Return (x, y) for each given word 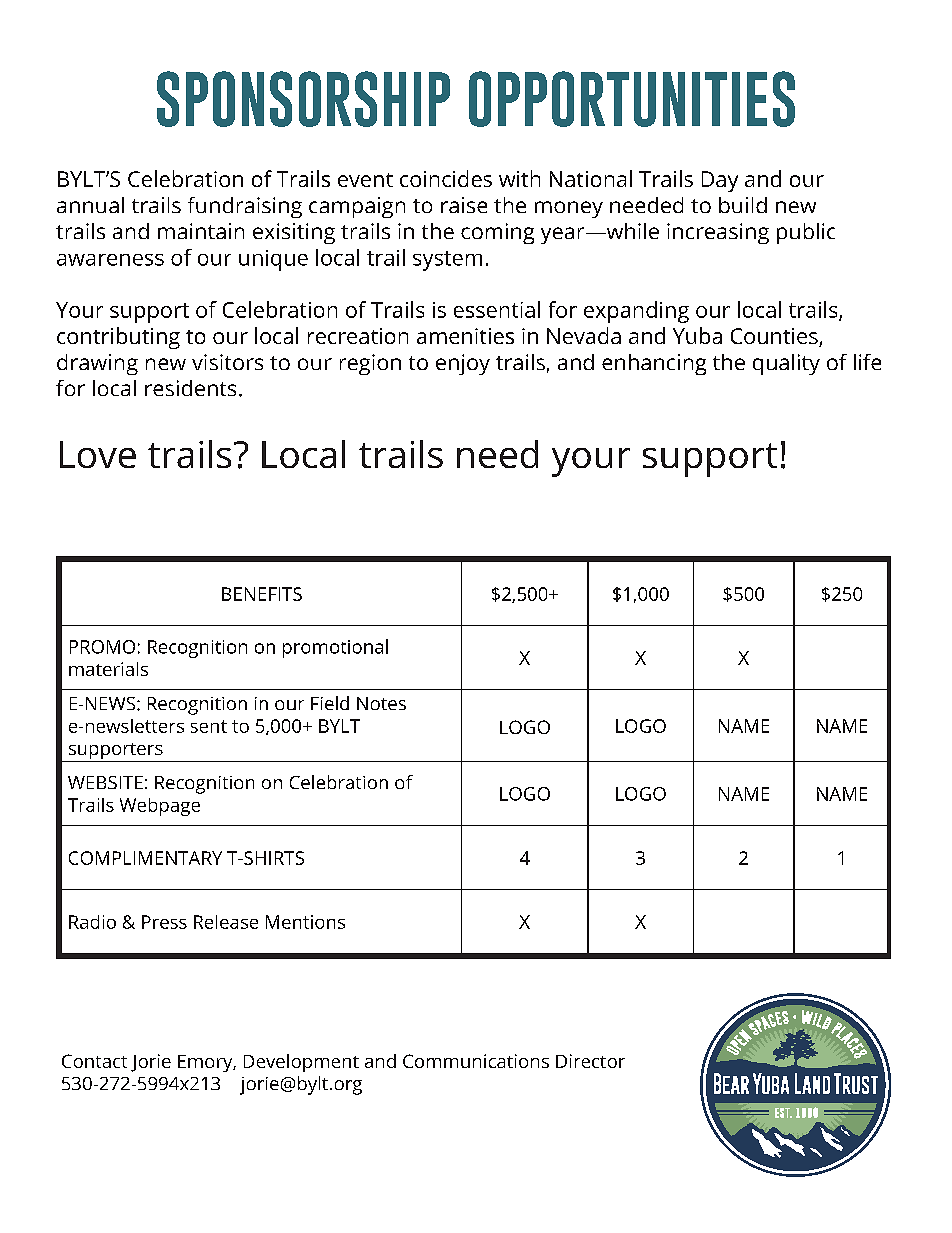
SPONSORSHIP (303, 99)
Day (720, 181)
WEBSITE (105, 782)
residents (190, 388)
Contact (94, 1061)
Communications (476, 1061)
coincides (446, 178)
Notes (381, 703)
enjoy (463, 364)
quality (786, 364)
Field (330, 703)
